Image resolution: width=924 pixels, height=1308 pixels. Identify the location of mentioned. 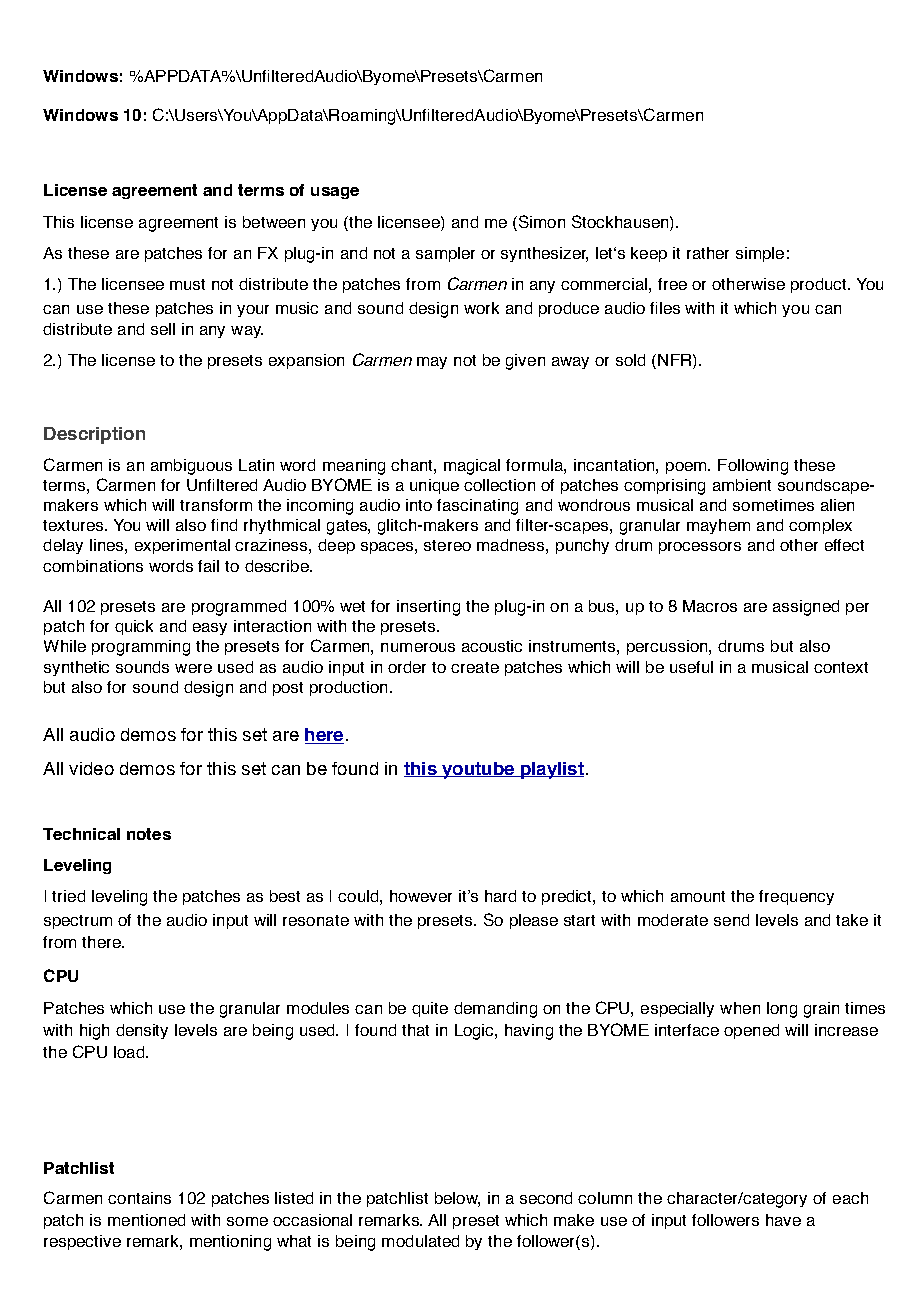
(146, 1220).
